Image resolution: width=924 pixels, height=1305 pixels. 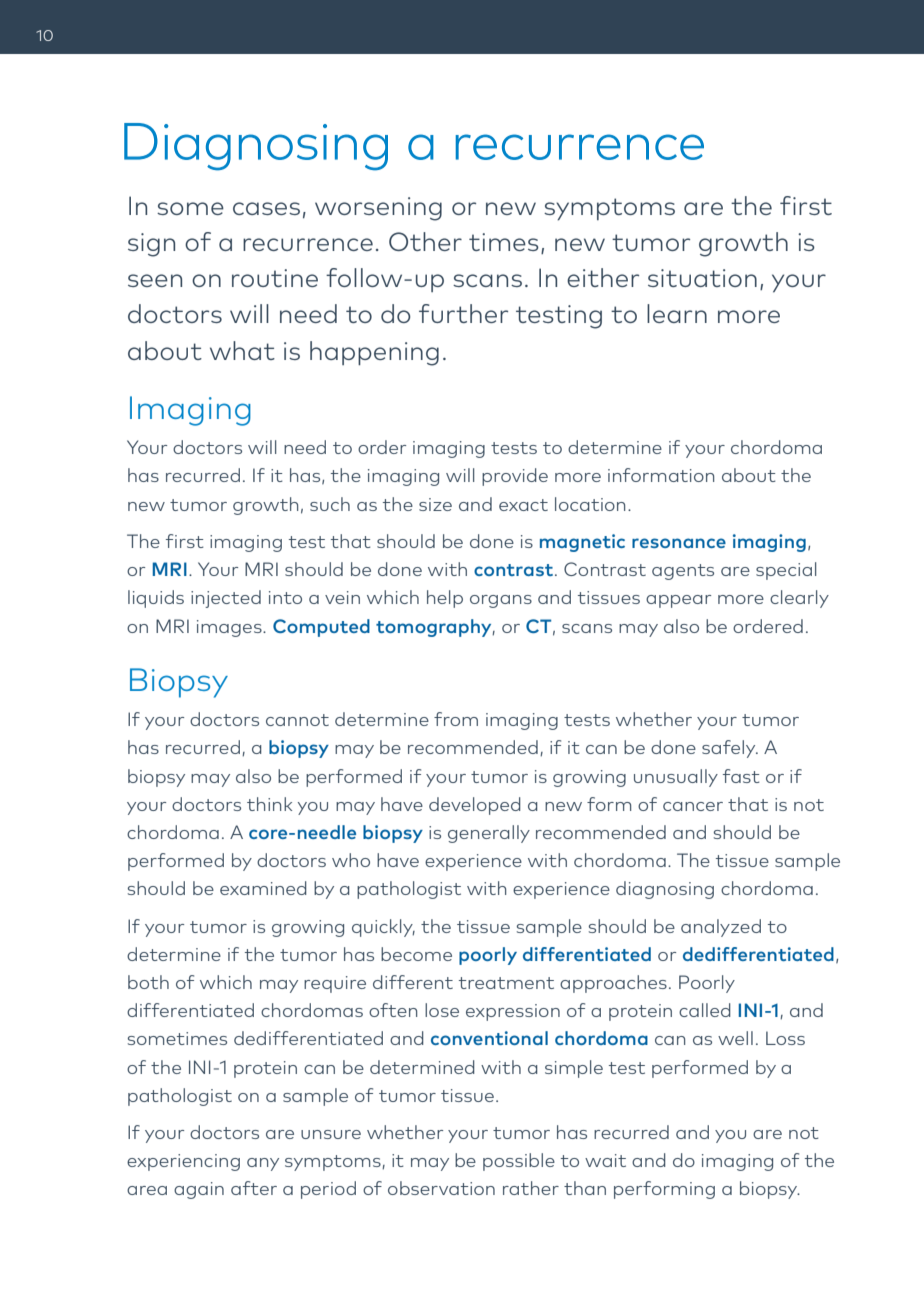 I want to click on wait, so click(x=605, y=1160).
